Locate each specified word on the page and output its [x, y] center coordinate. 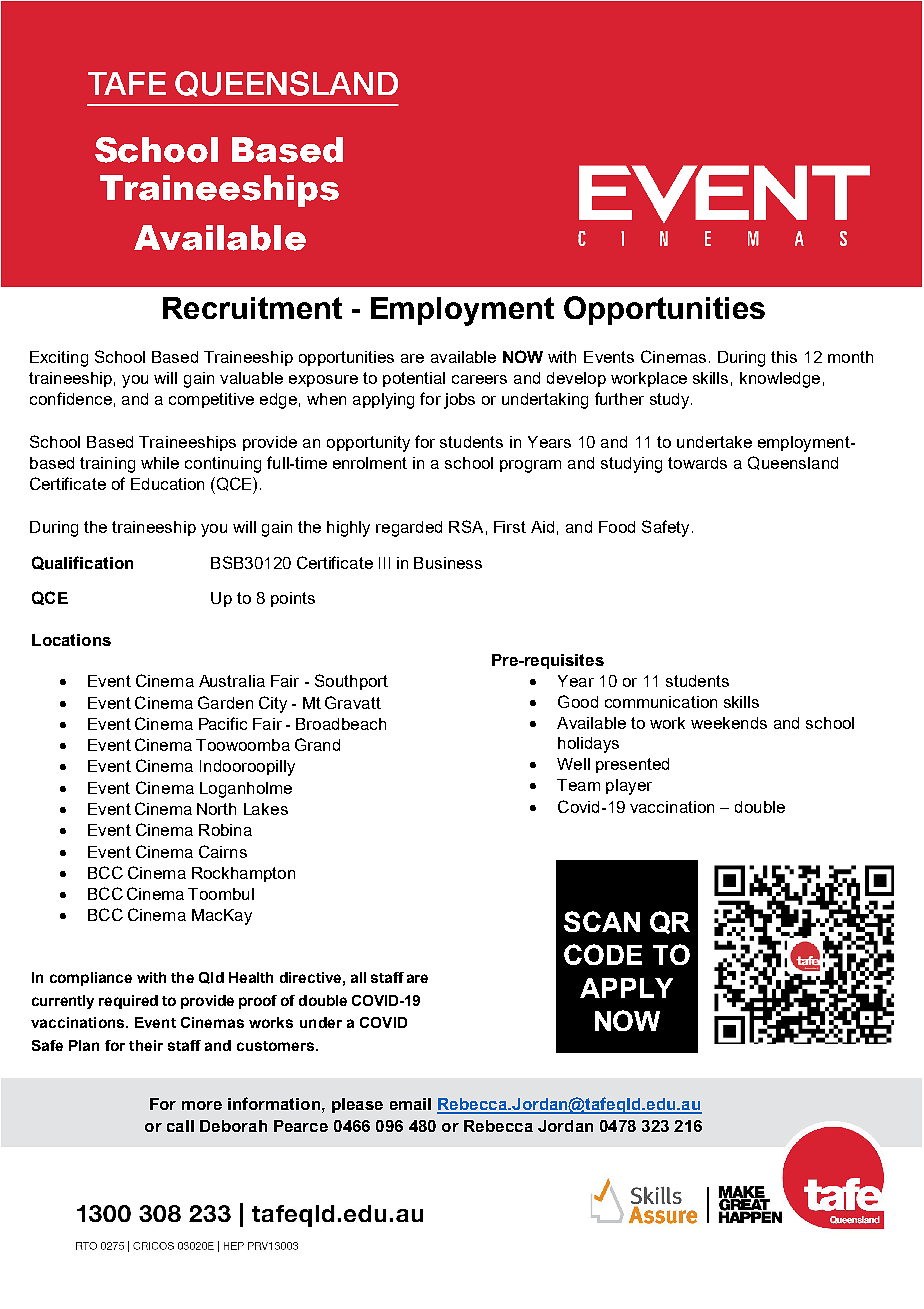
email [410, 1104]
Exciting [59, 359]
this [784, 357]
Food [617, 527]
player [629, 787]
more [202, 1105]
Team [578, 785]
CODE [603, 954]
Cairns [223, 851]
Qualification [82, 563]
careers [479, 379]
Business [448, 563]
